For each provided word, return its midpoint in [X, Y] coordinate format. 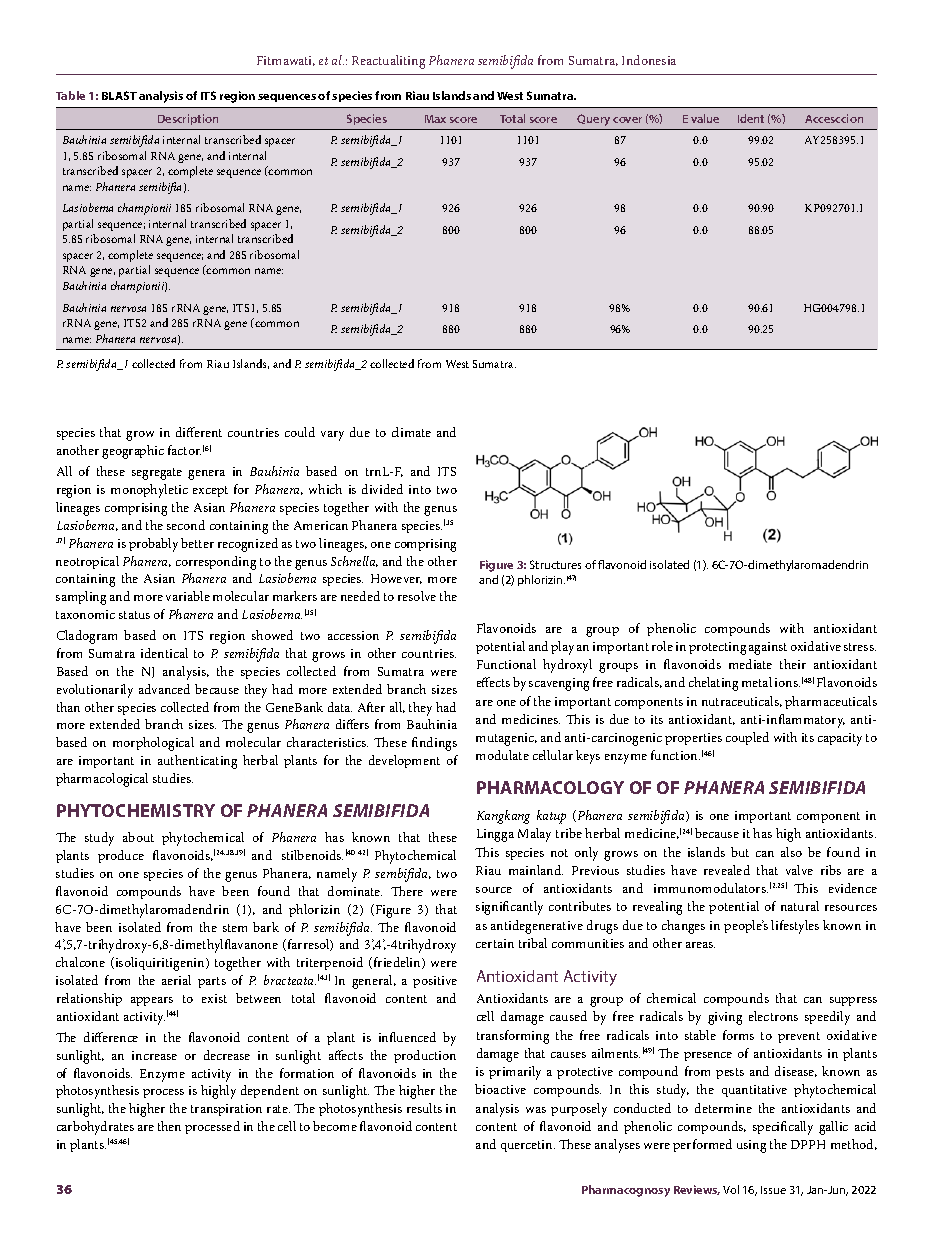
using [751, 1146]
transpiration [226, 1110]
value [705, 118]
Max [435, 119]
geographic [133, 452]
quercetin [528, 1146]
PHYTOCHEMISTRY [136, 810]
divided [382, 489]
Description [188, 119]
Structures [555, 564]
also [791, 852]
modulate [502, 755]
